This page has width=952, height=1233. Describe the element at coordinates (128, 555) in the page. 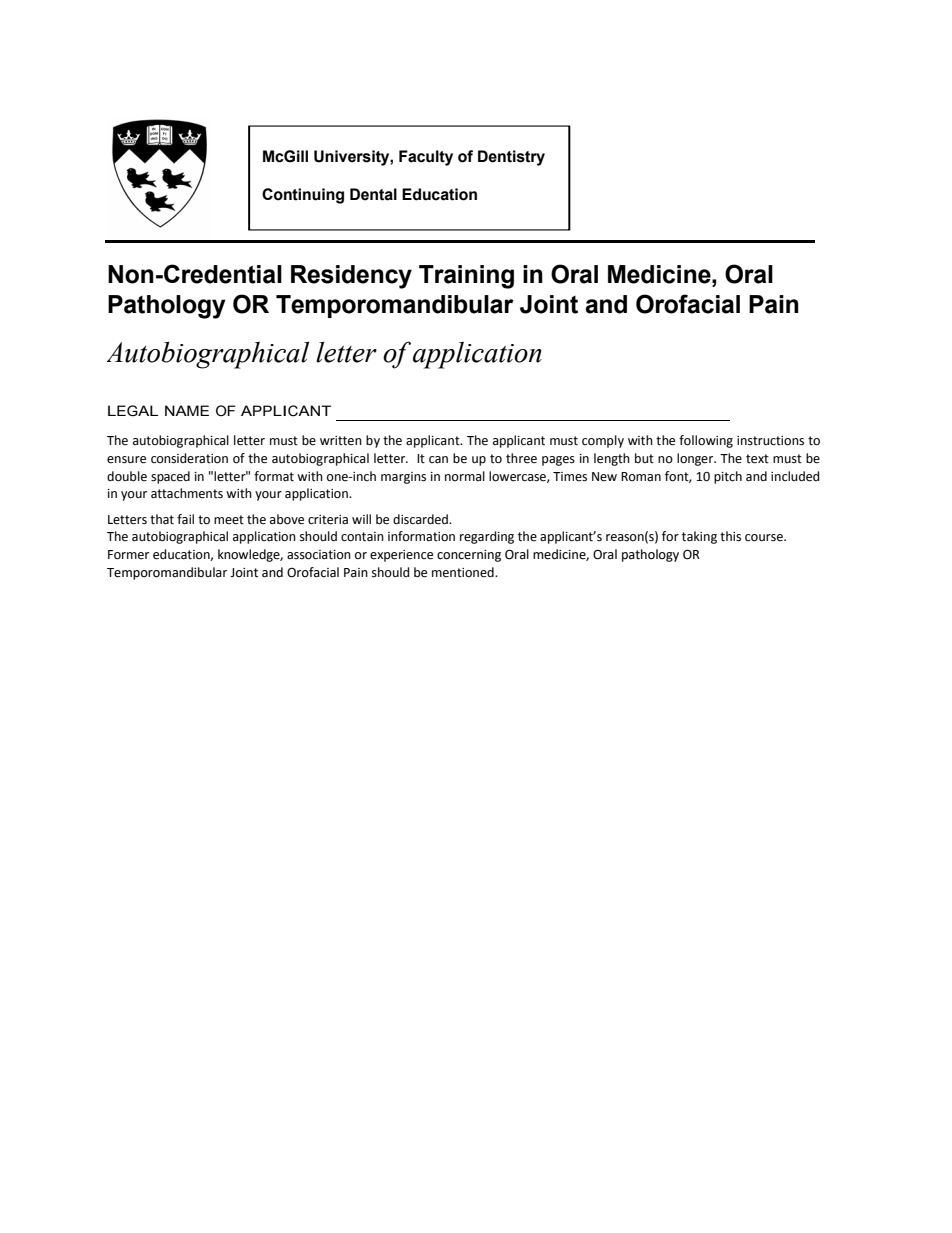

I see `Former` at that location.
